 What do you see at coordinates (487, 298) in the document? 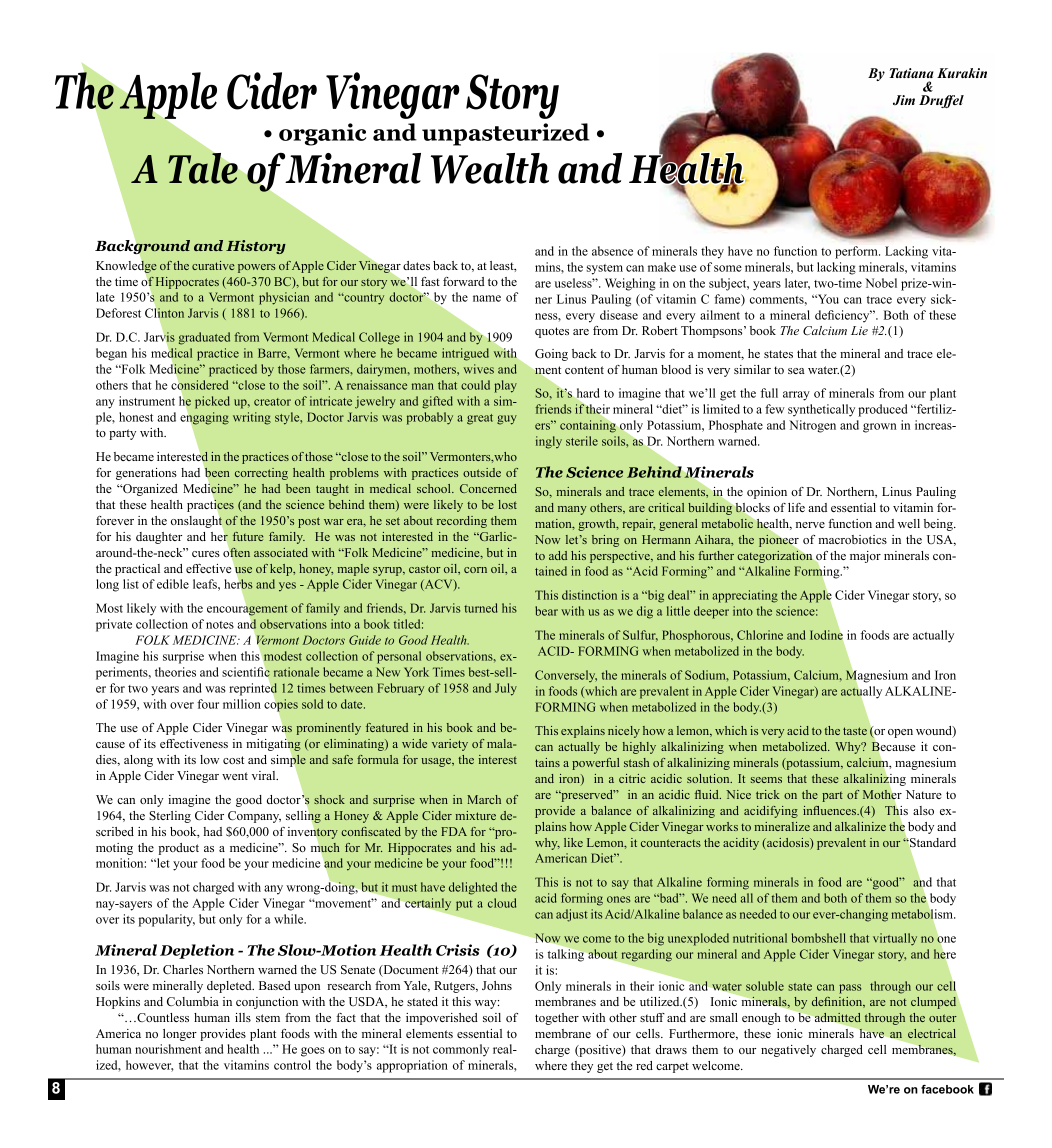
I see `name` at bounding box center [487, 298].
